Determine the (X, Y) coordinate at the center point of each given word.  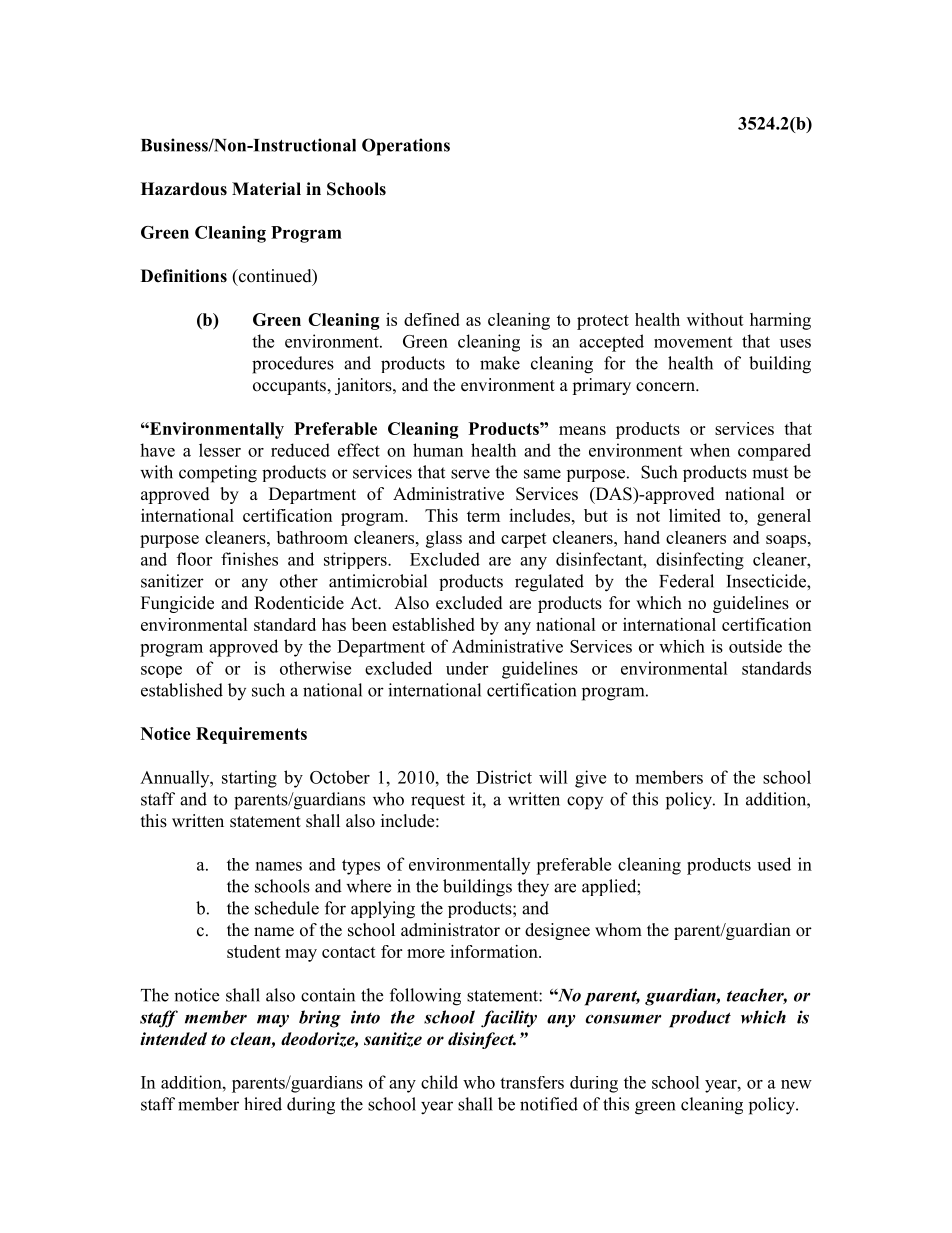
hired (263, 1104)
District (504, 777)
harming (780, 321)
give (590, 779)
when (710, 450)
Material (266, 189)
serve (470, 474)
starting (249, 779)
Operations (406, 147)
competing (218, 474)
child (439, 1082)
